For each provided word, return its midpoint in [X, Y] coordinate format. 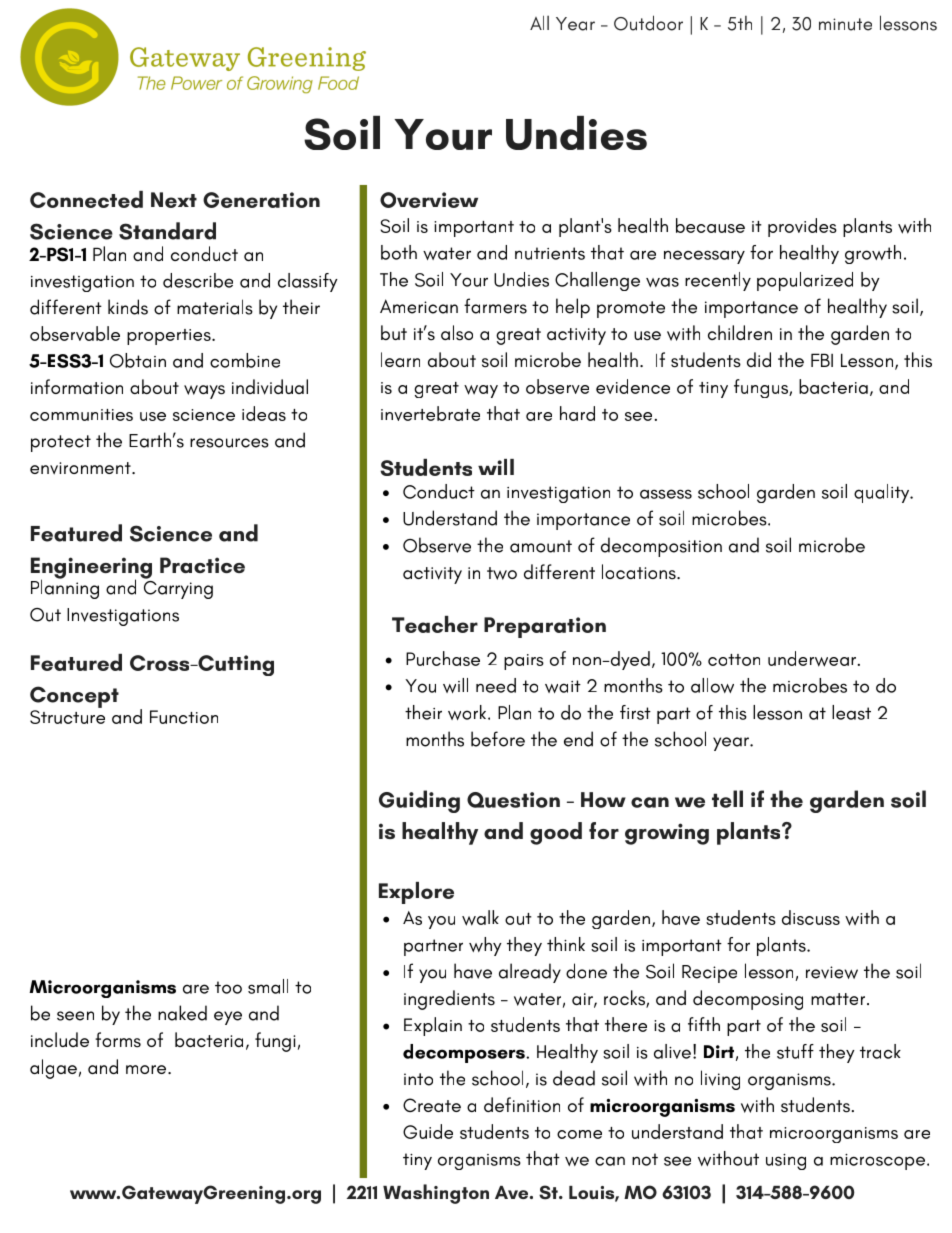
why [485, 946]
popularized [805, 281]
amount [541, 546]
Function [184, 717]
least [851, 712]
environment [81, 468]
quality [883, 493]
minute [845, 24]
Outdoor [648, 23]
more [147, 1069]
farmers [495, 306]
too [228, 987]
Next [174, 200]
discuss [811, 917]
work [468, 712]
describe [198, 280]
